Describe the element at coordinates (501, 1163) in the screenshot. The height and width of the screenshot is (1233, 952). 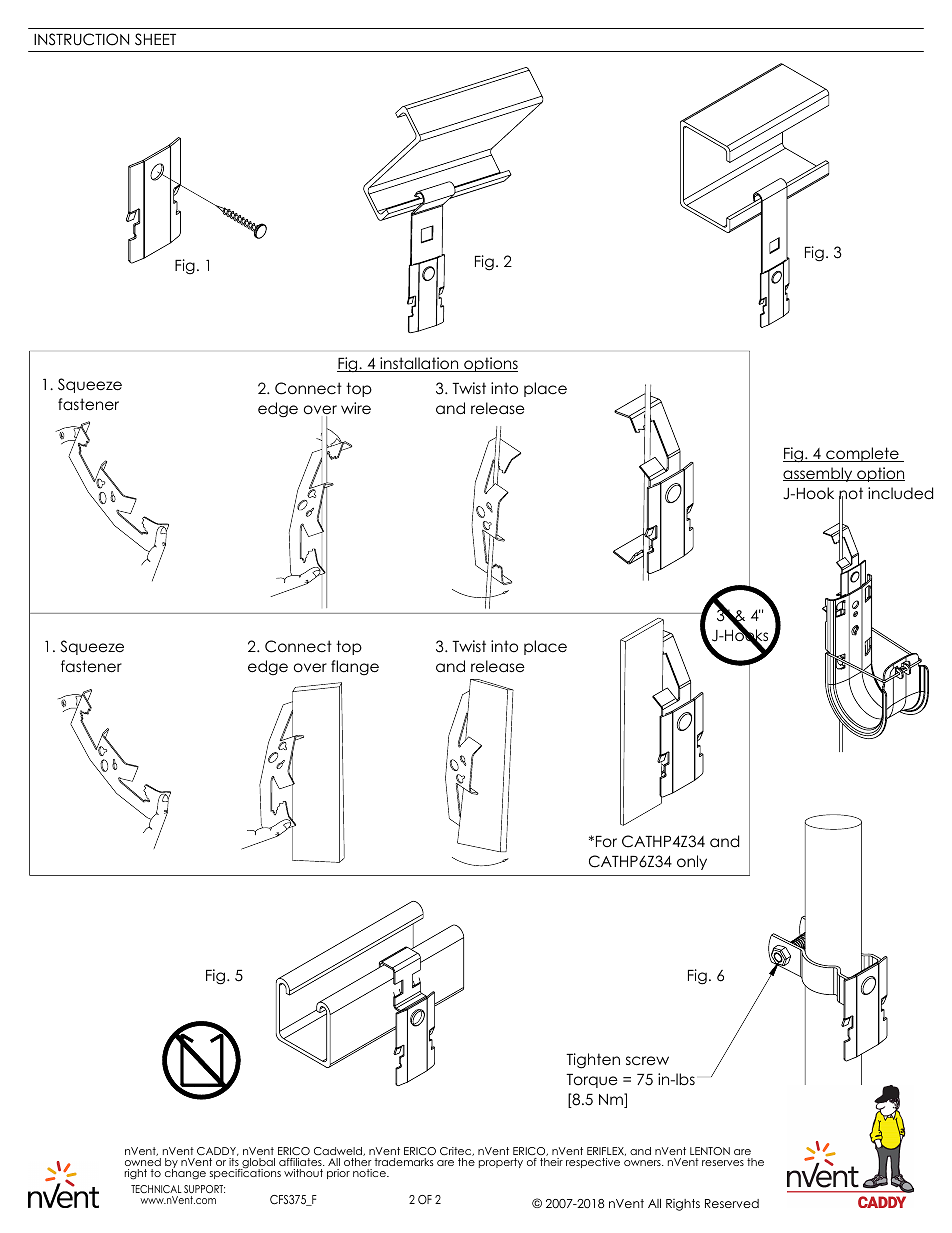
I see `property` at that location.
